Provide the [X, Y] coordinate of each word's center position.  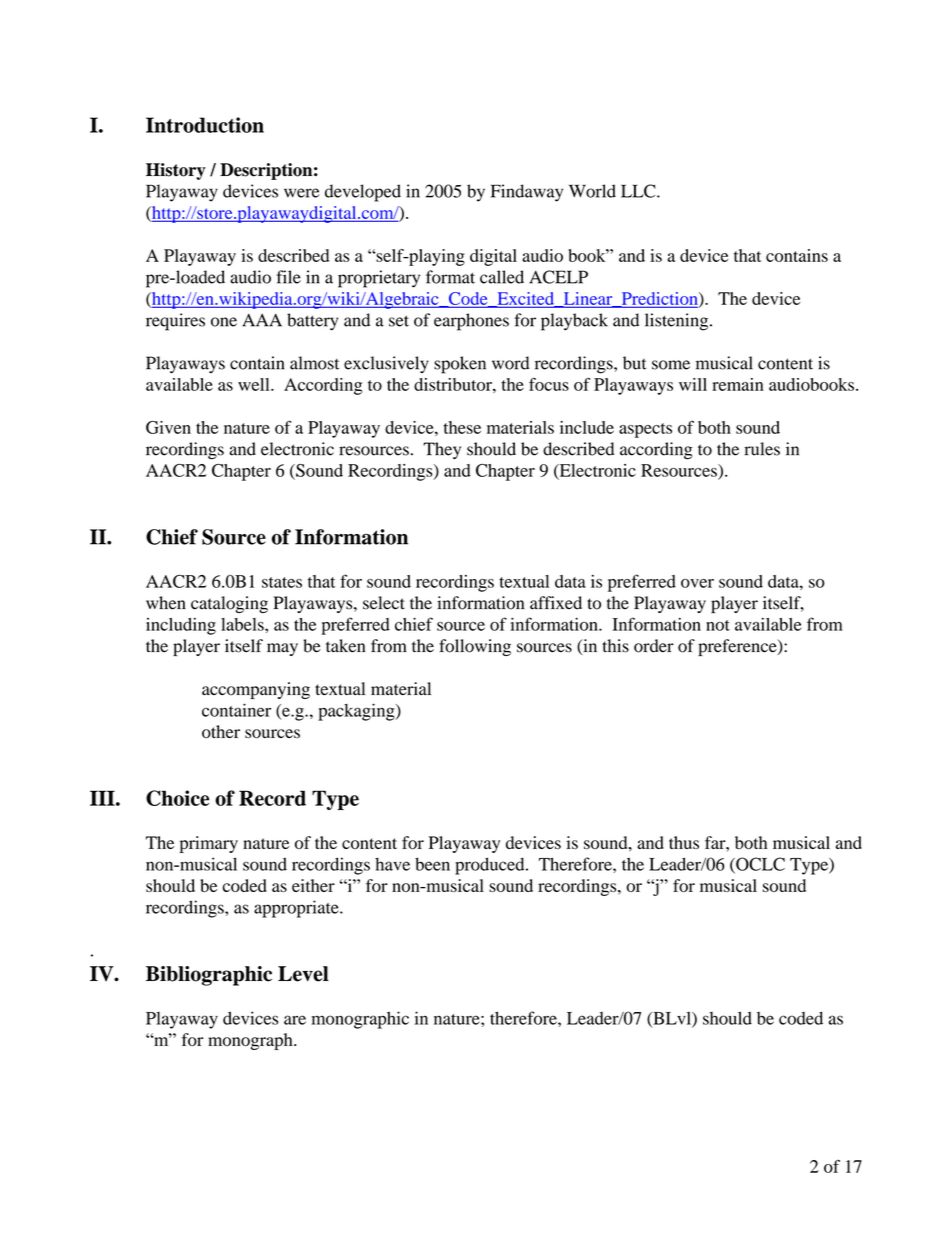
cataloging [229, 604]
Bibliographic [209, 976]
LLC [639, 191]
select [384, 603]
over [697, 583]
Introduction [205, 125]
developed [363, 193]
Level [303, 974]
